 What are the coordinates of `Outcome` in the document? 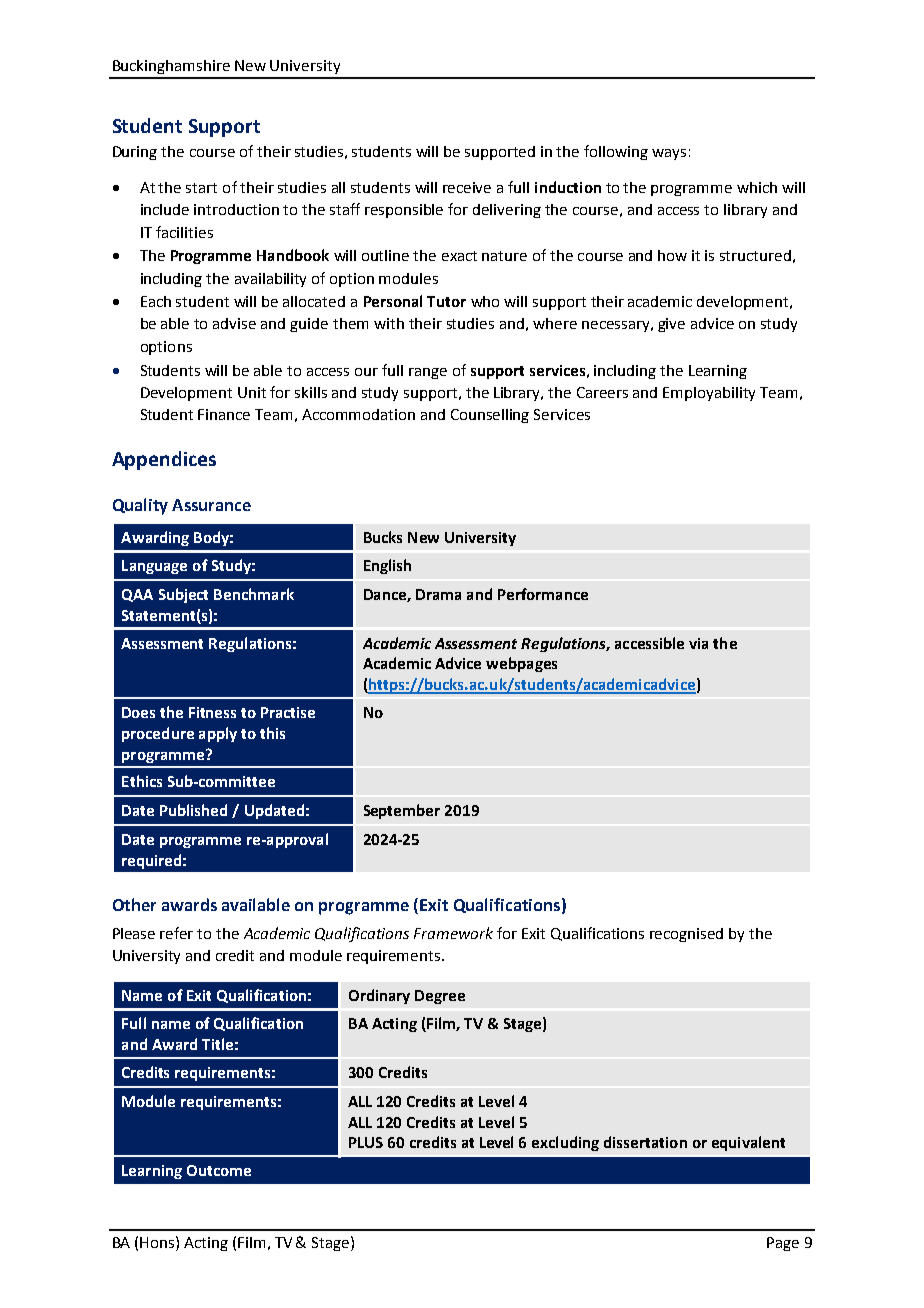 It's located at (219, 1170).
